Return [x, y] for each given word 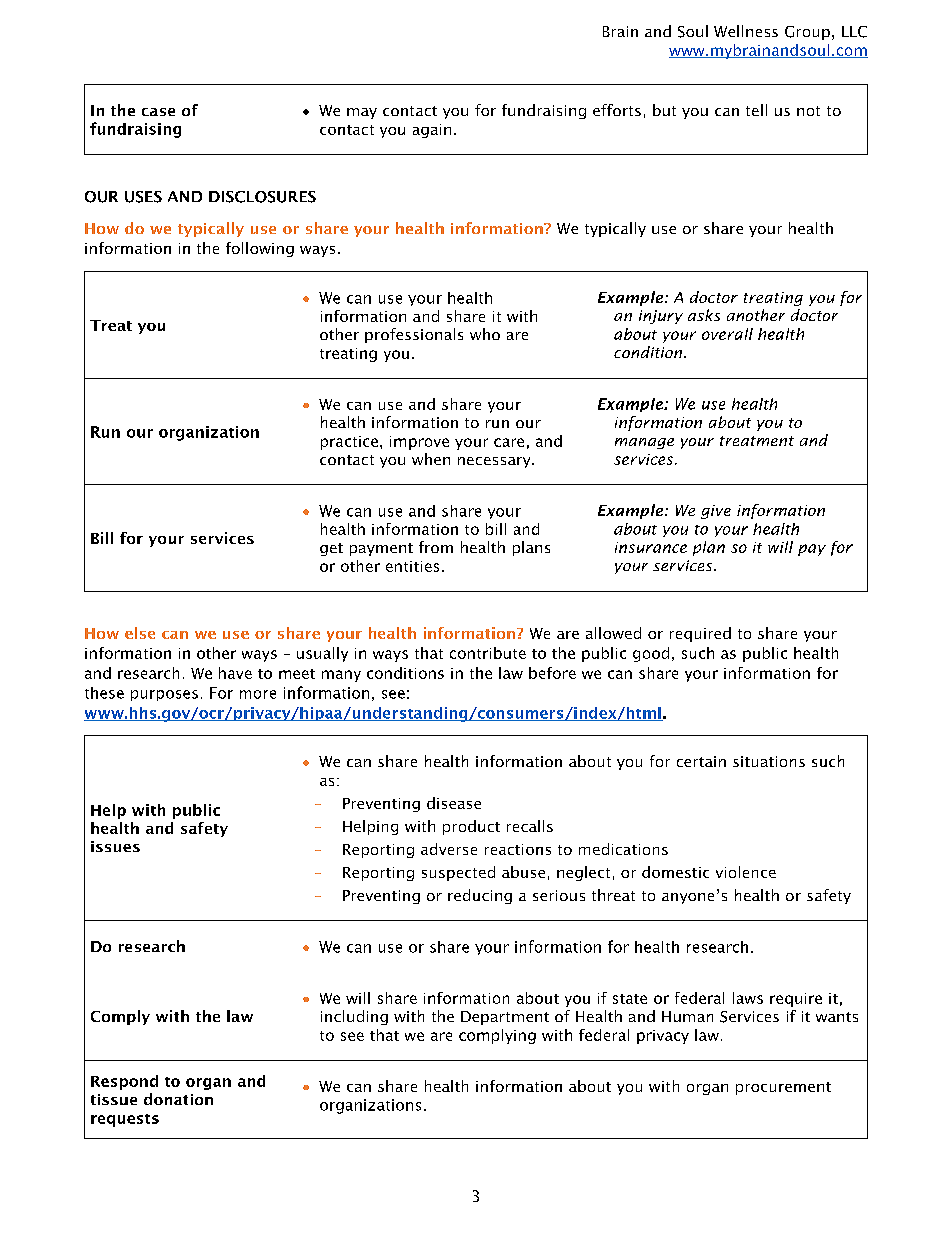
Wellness [746, 31]
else [140, 633]
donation [178, 1099]
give [716, 512]
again [432, 131]
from [436, 547]
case [158, 112]
